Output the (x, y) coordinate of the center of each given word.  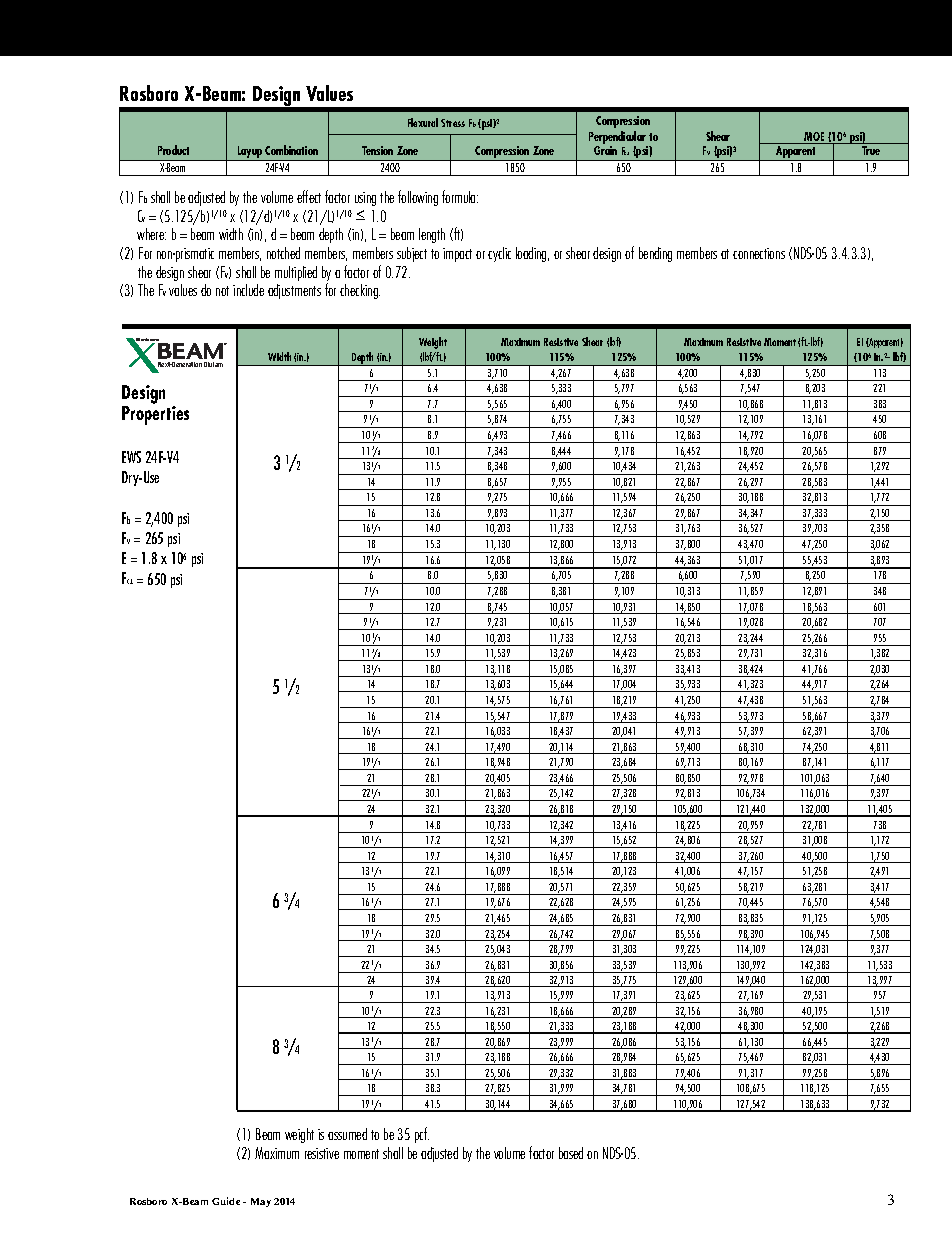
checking (360, 291)
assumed (347, 1134)
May (261, 1202)
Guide (226, 1201)
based (571, 1153)
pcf (422, 1135)
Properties (155, 414)
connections (759, 253)
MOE (814, 136)
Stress (453, 123)
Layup (249, 153)
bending (655, 254)
